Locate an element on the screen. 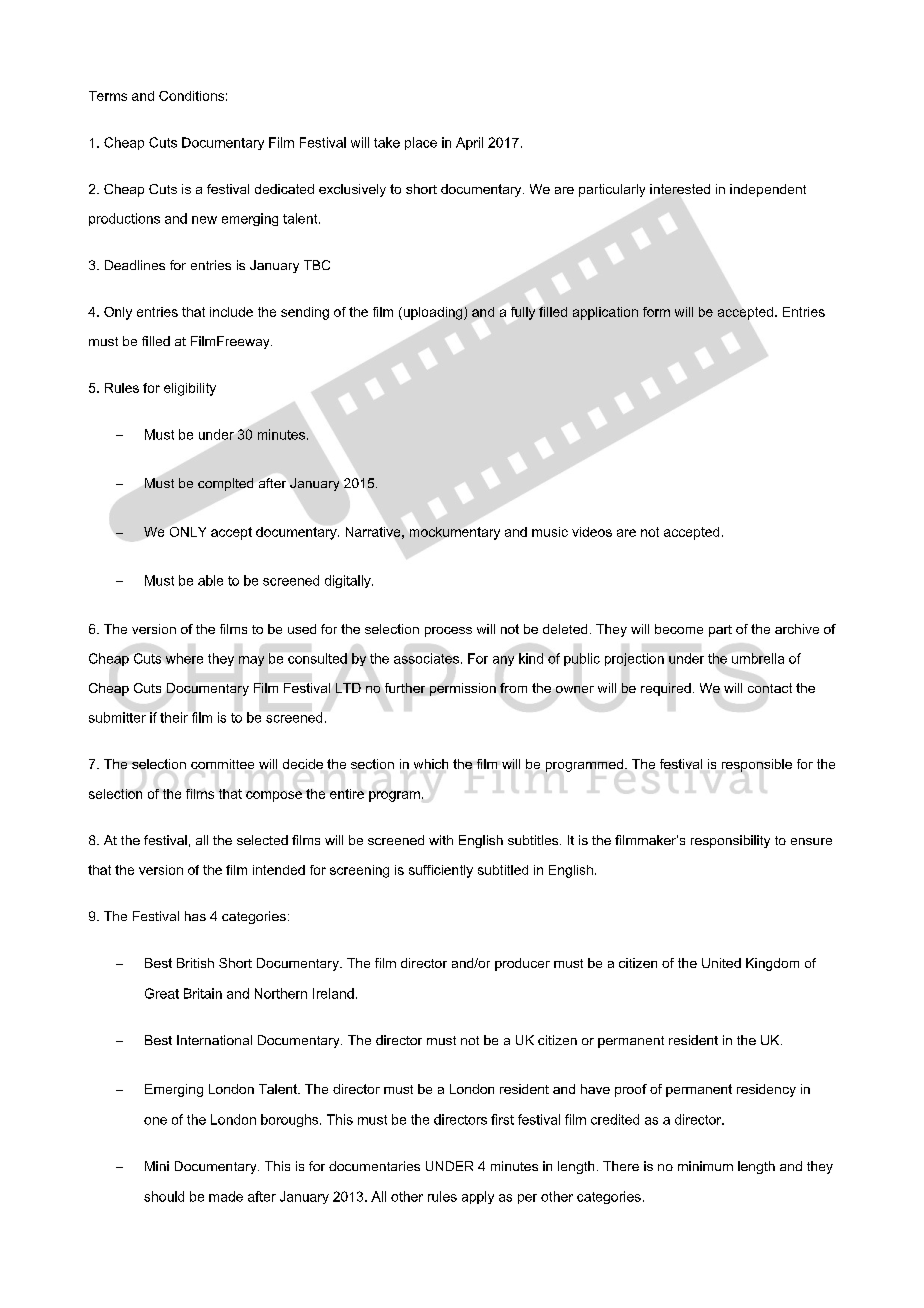 Image resolution: width=924 pixels, height=1308 pixels. responsibility is located at coordinates (730, 841).
